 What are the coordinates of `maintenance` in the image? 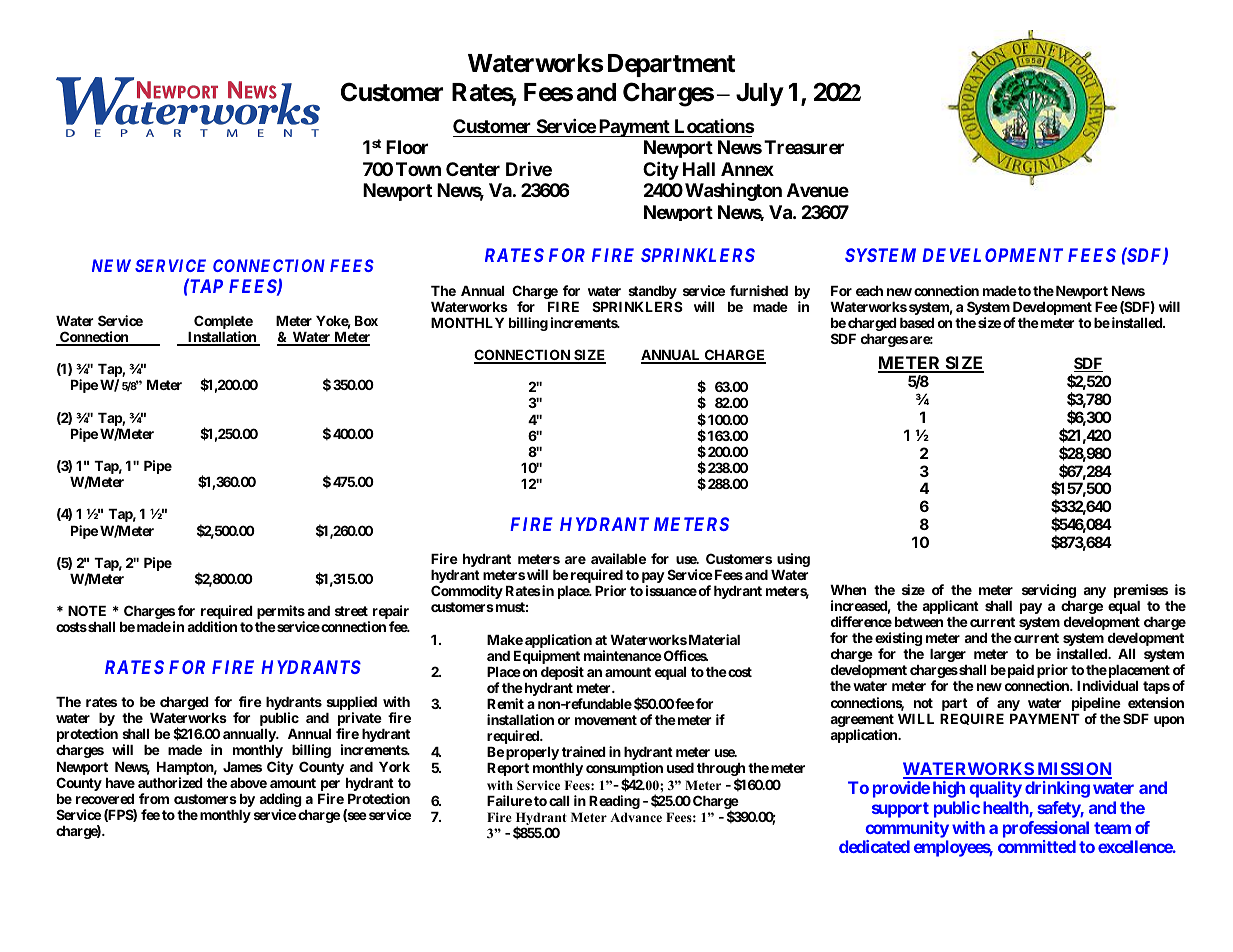 It's located at (623, 655).
